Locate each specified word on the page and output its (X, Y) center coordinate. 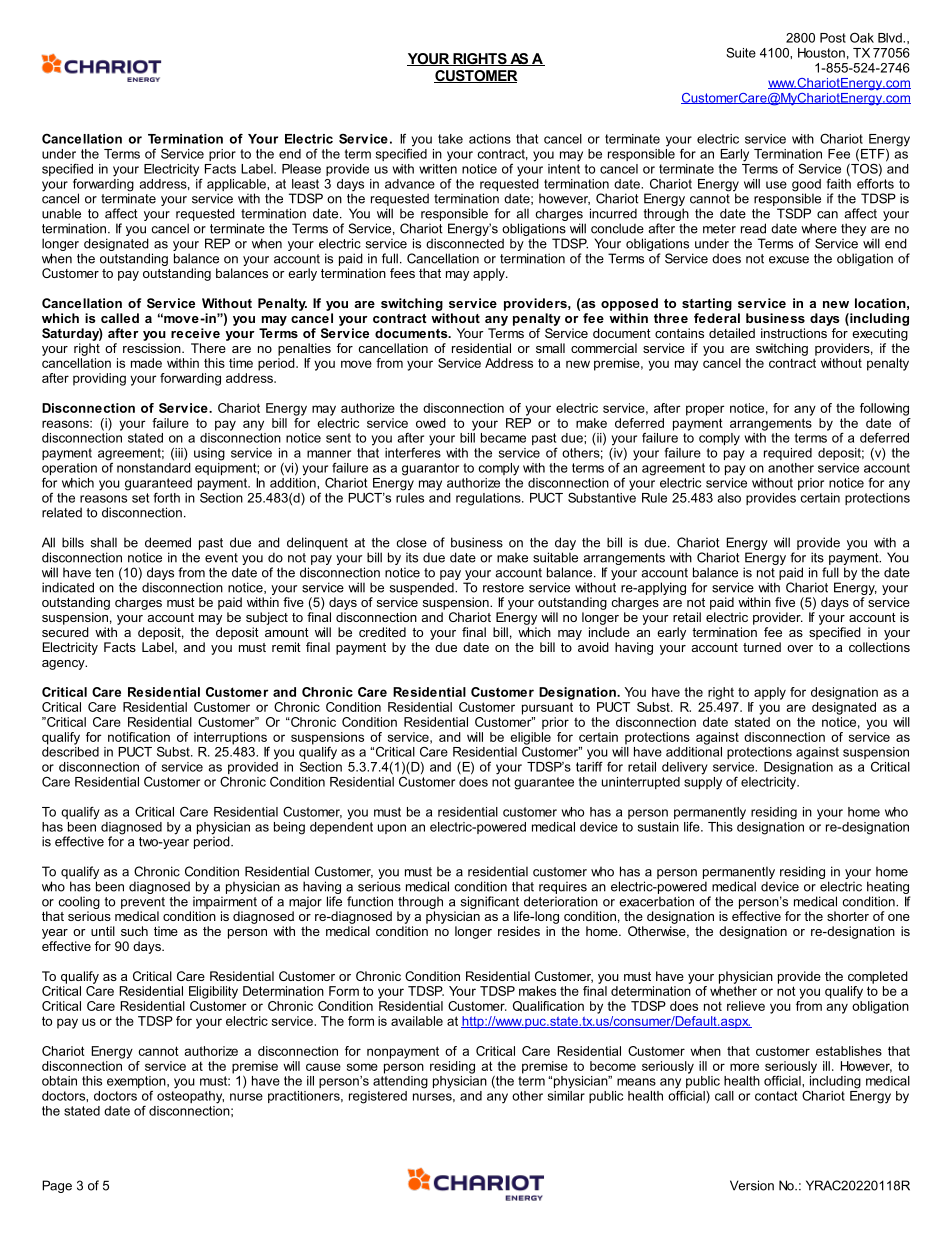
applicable (237, 186)
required (788, 454)
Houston (821, 53)
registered (378, 1097)
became (503, 438)
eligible (530, 738)
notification (139, 737)
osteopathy (190, 1096)
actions (490, 139)
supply (703, 782)
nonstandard (154, 466)
